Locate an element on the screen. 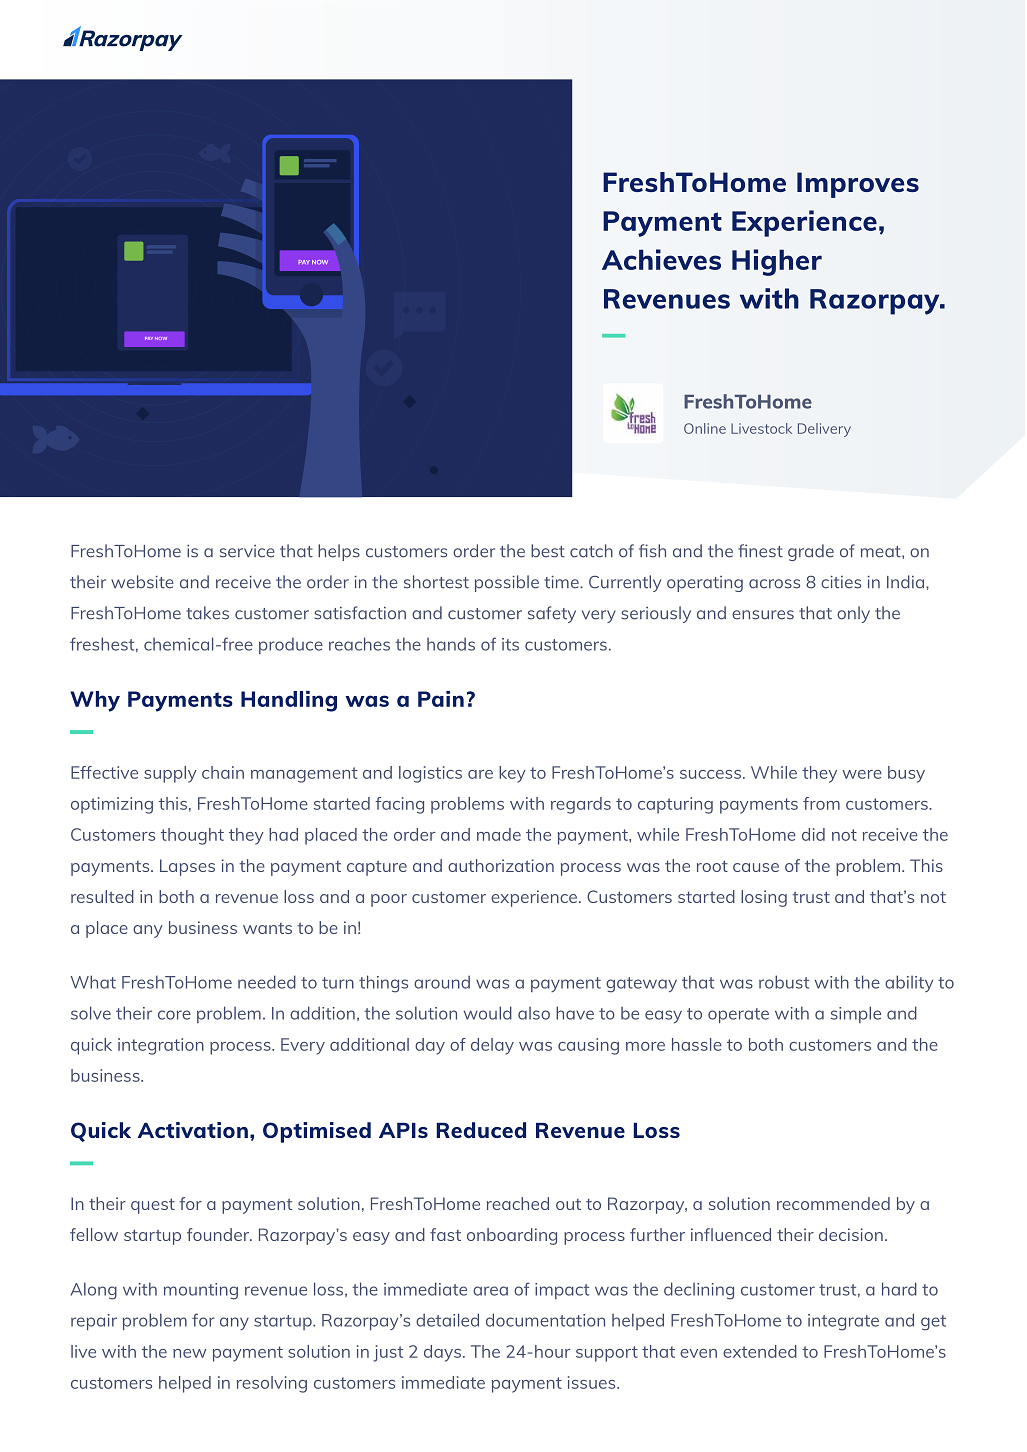 This screenshot has width=1027, height=1452. new is located at coordinates (189, 1353).
